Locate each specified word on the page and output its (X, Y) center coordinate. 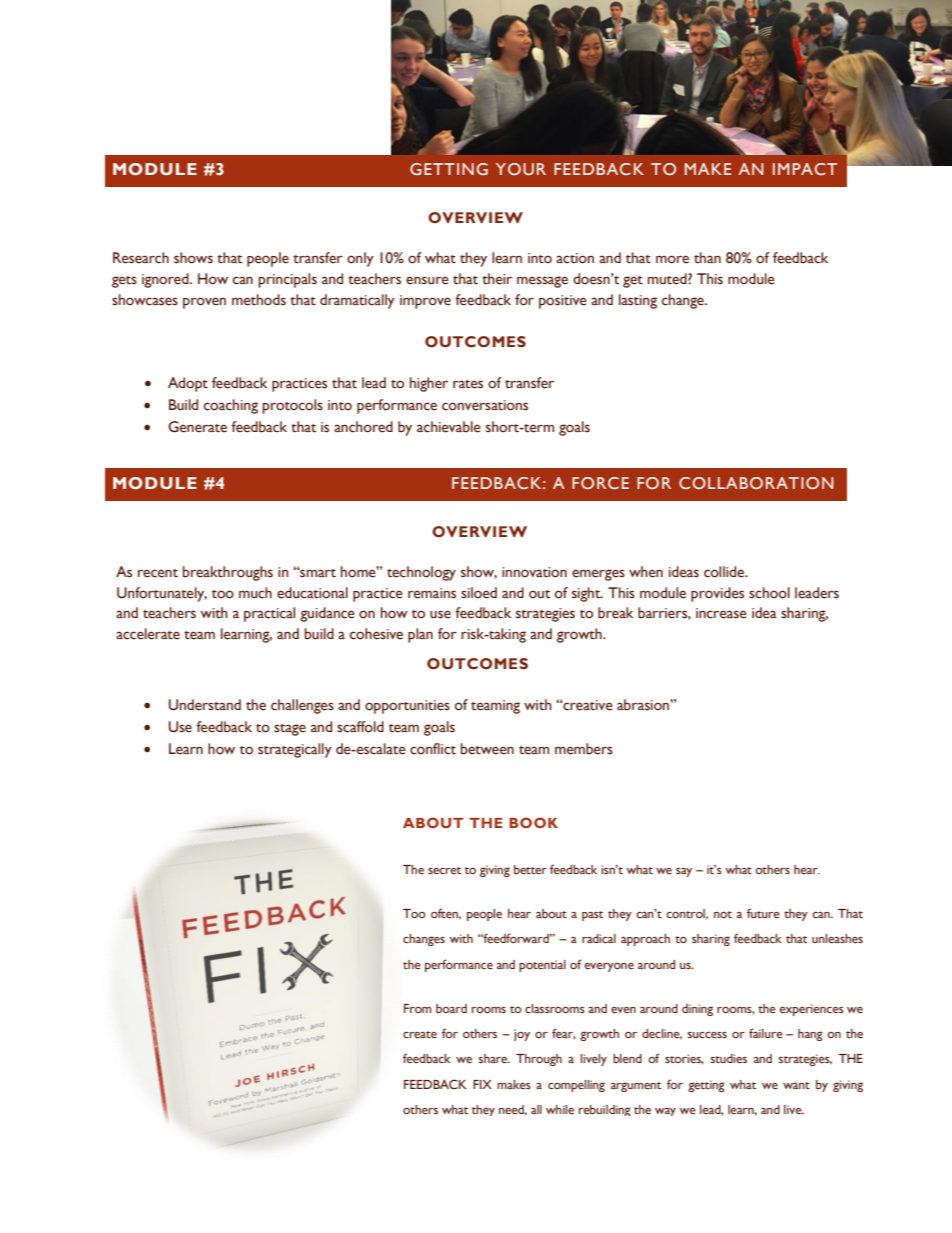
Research (141, 258)
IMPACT (805, 169)
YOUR (521, 169)
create (420, 1034)
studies (729, 1058)
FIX (482, 1084)
